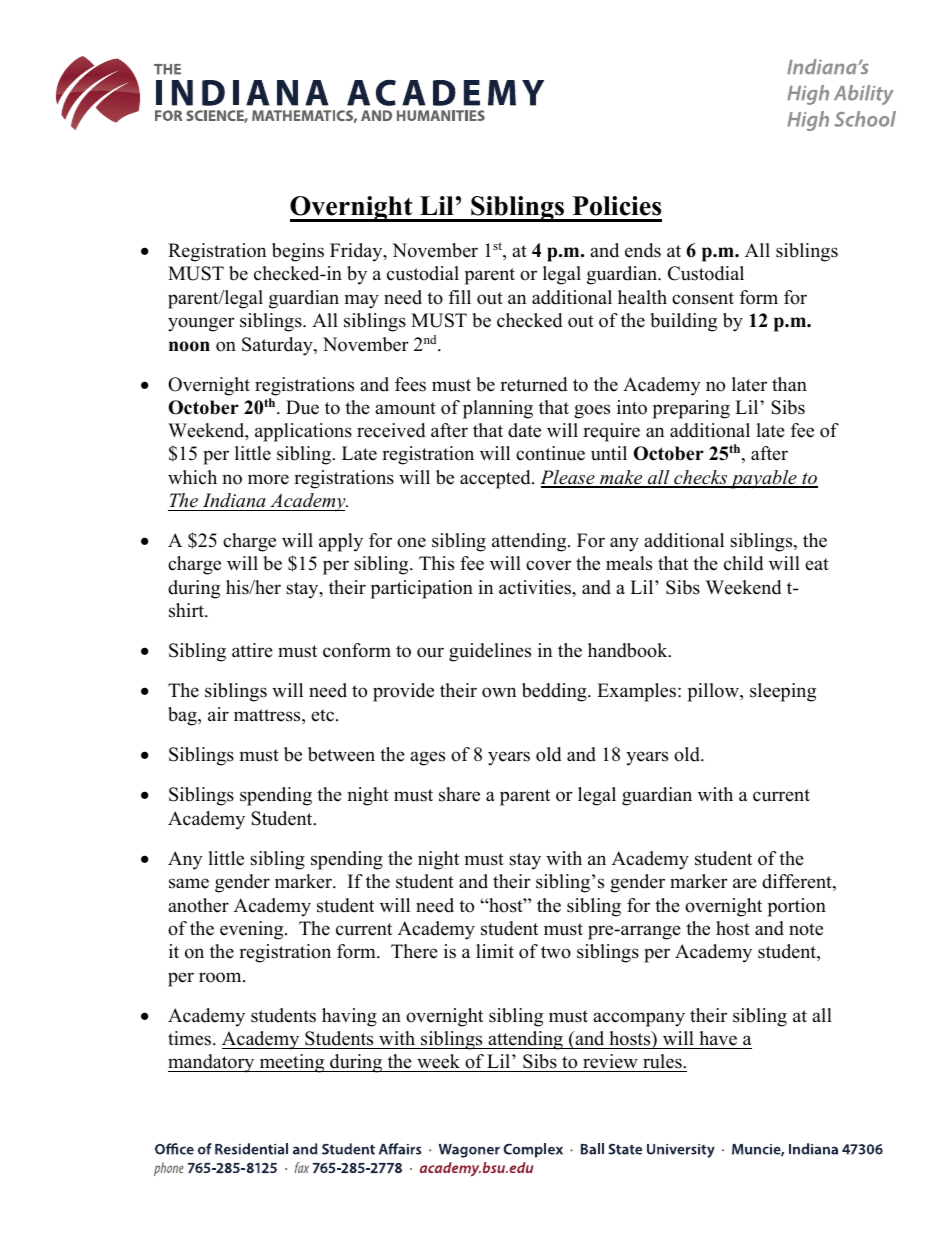 This screenshot has width=952, height=1233. I want to click on sleeping, so click(783, 692).
